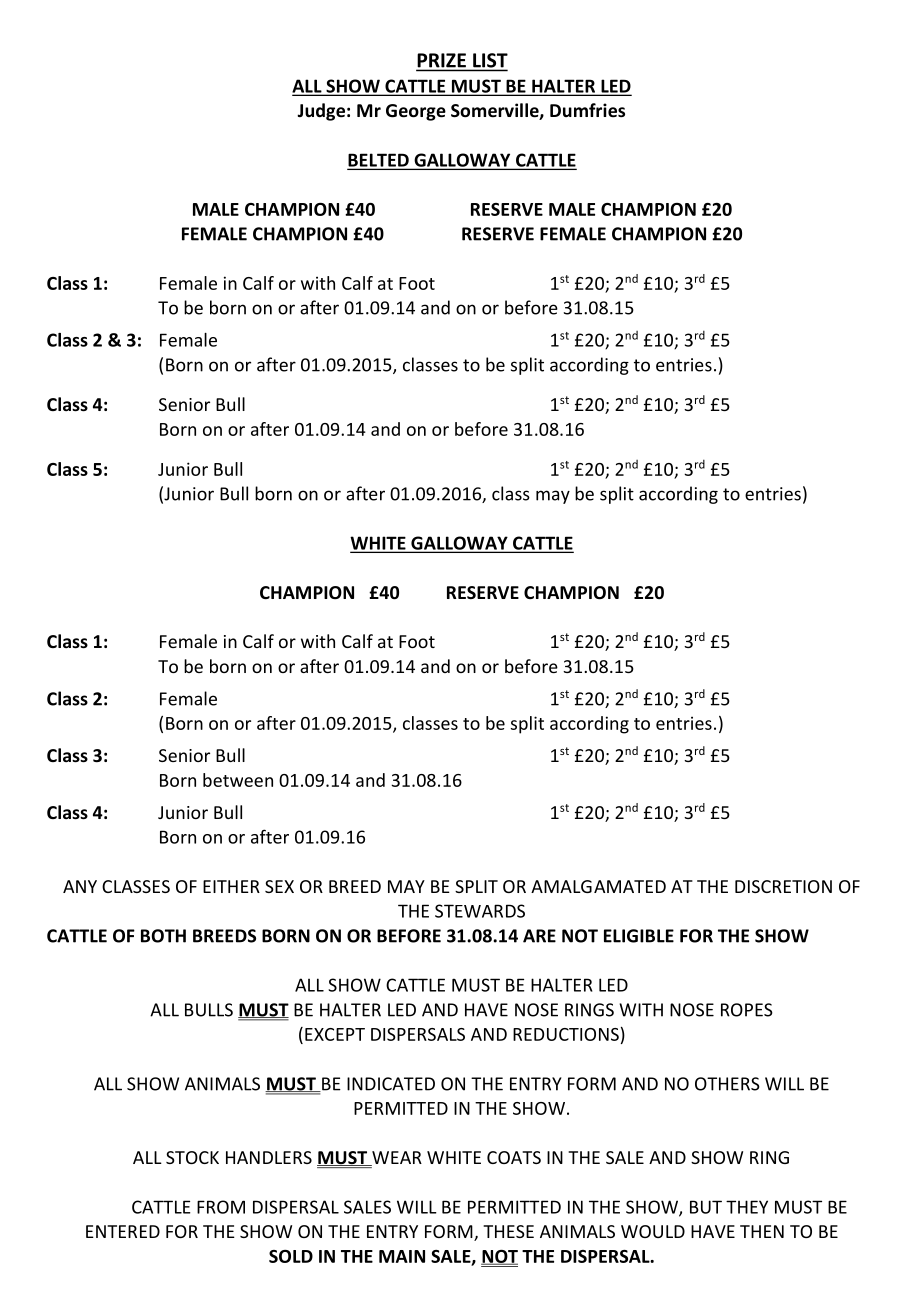  I want to click on EITHER, so click(231, 886).
